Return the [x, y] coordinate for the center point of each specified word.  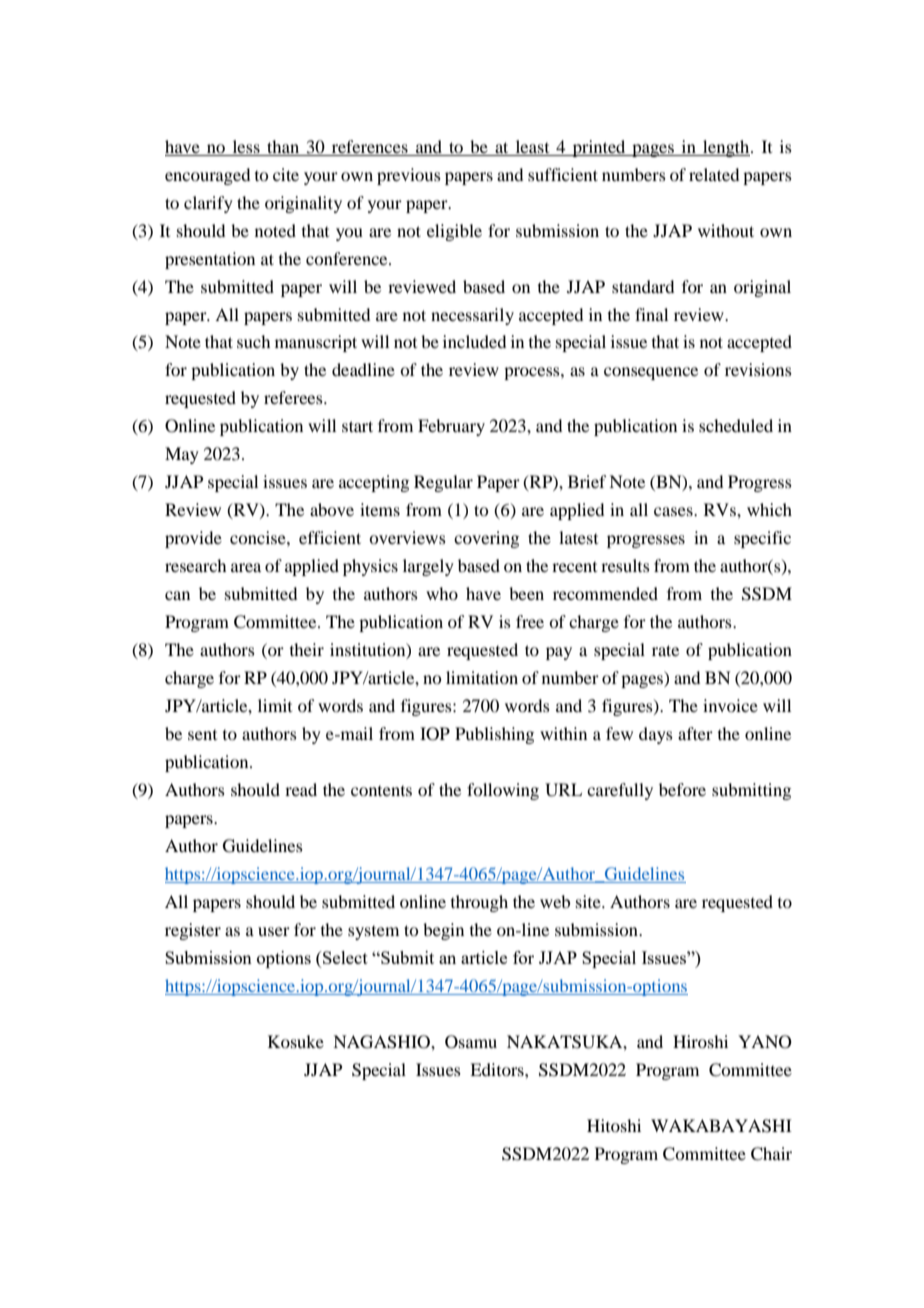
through [479, 903]
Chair [771, 1154]
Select [344, 957]
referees [294, 397]
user [274, 931]
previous [409, 176]
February [451, 427]
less [246, 146]
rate [665, 650]
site [589, 901]
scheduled [736, 425]
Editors [498, 1069]
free [530, 621]
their [307, 649]
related [714, 174]
